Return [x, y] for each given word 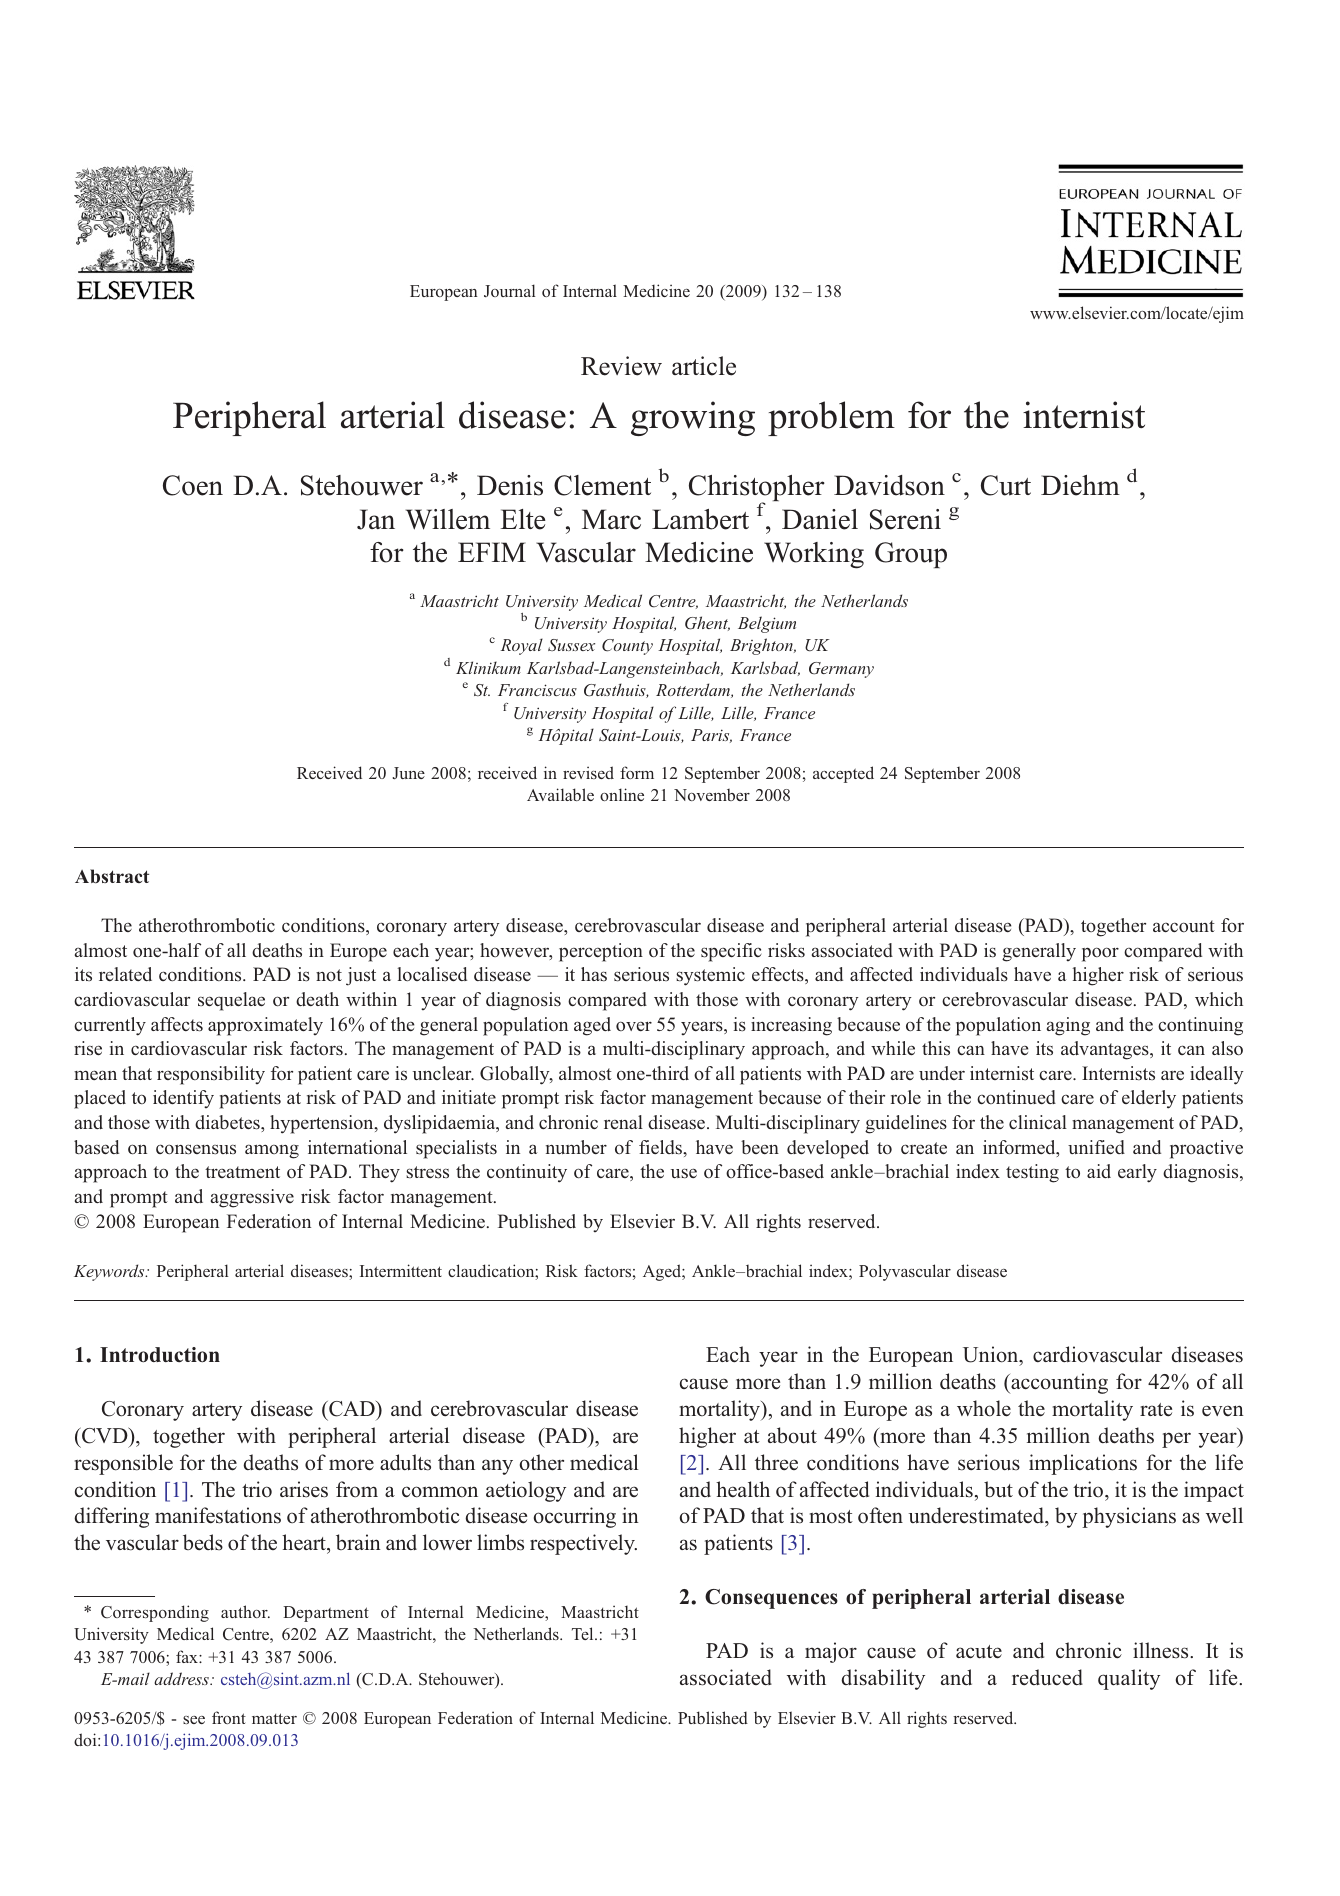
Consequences [771, 1599]
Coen [193, 485]
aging [1068, 1026]
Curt [1006, 485]
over [634, 1026]
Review [621, 366]
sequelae [231, 1001]
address [182, 1678]
